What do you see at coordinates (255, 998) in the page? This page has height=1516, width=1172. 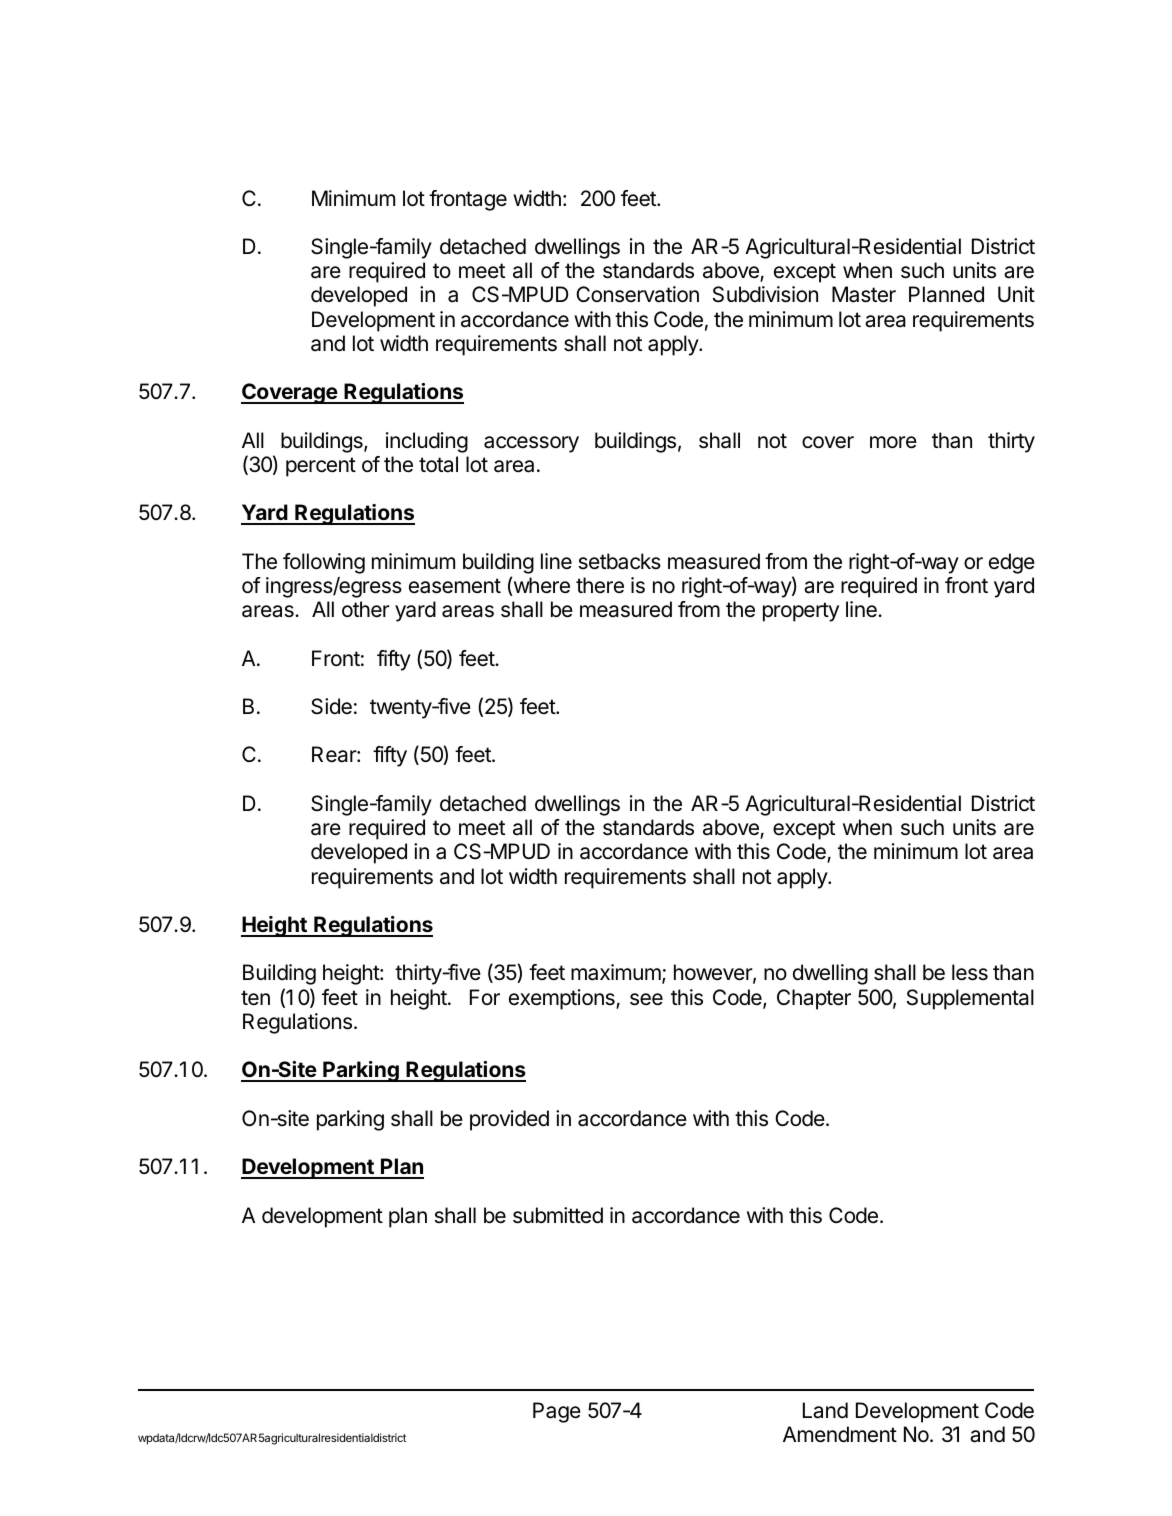 I see `ten` at bounding box center [255, 998].
